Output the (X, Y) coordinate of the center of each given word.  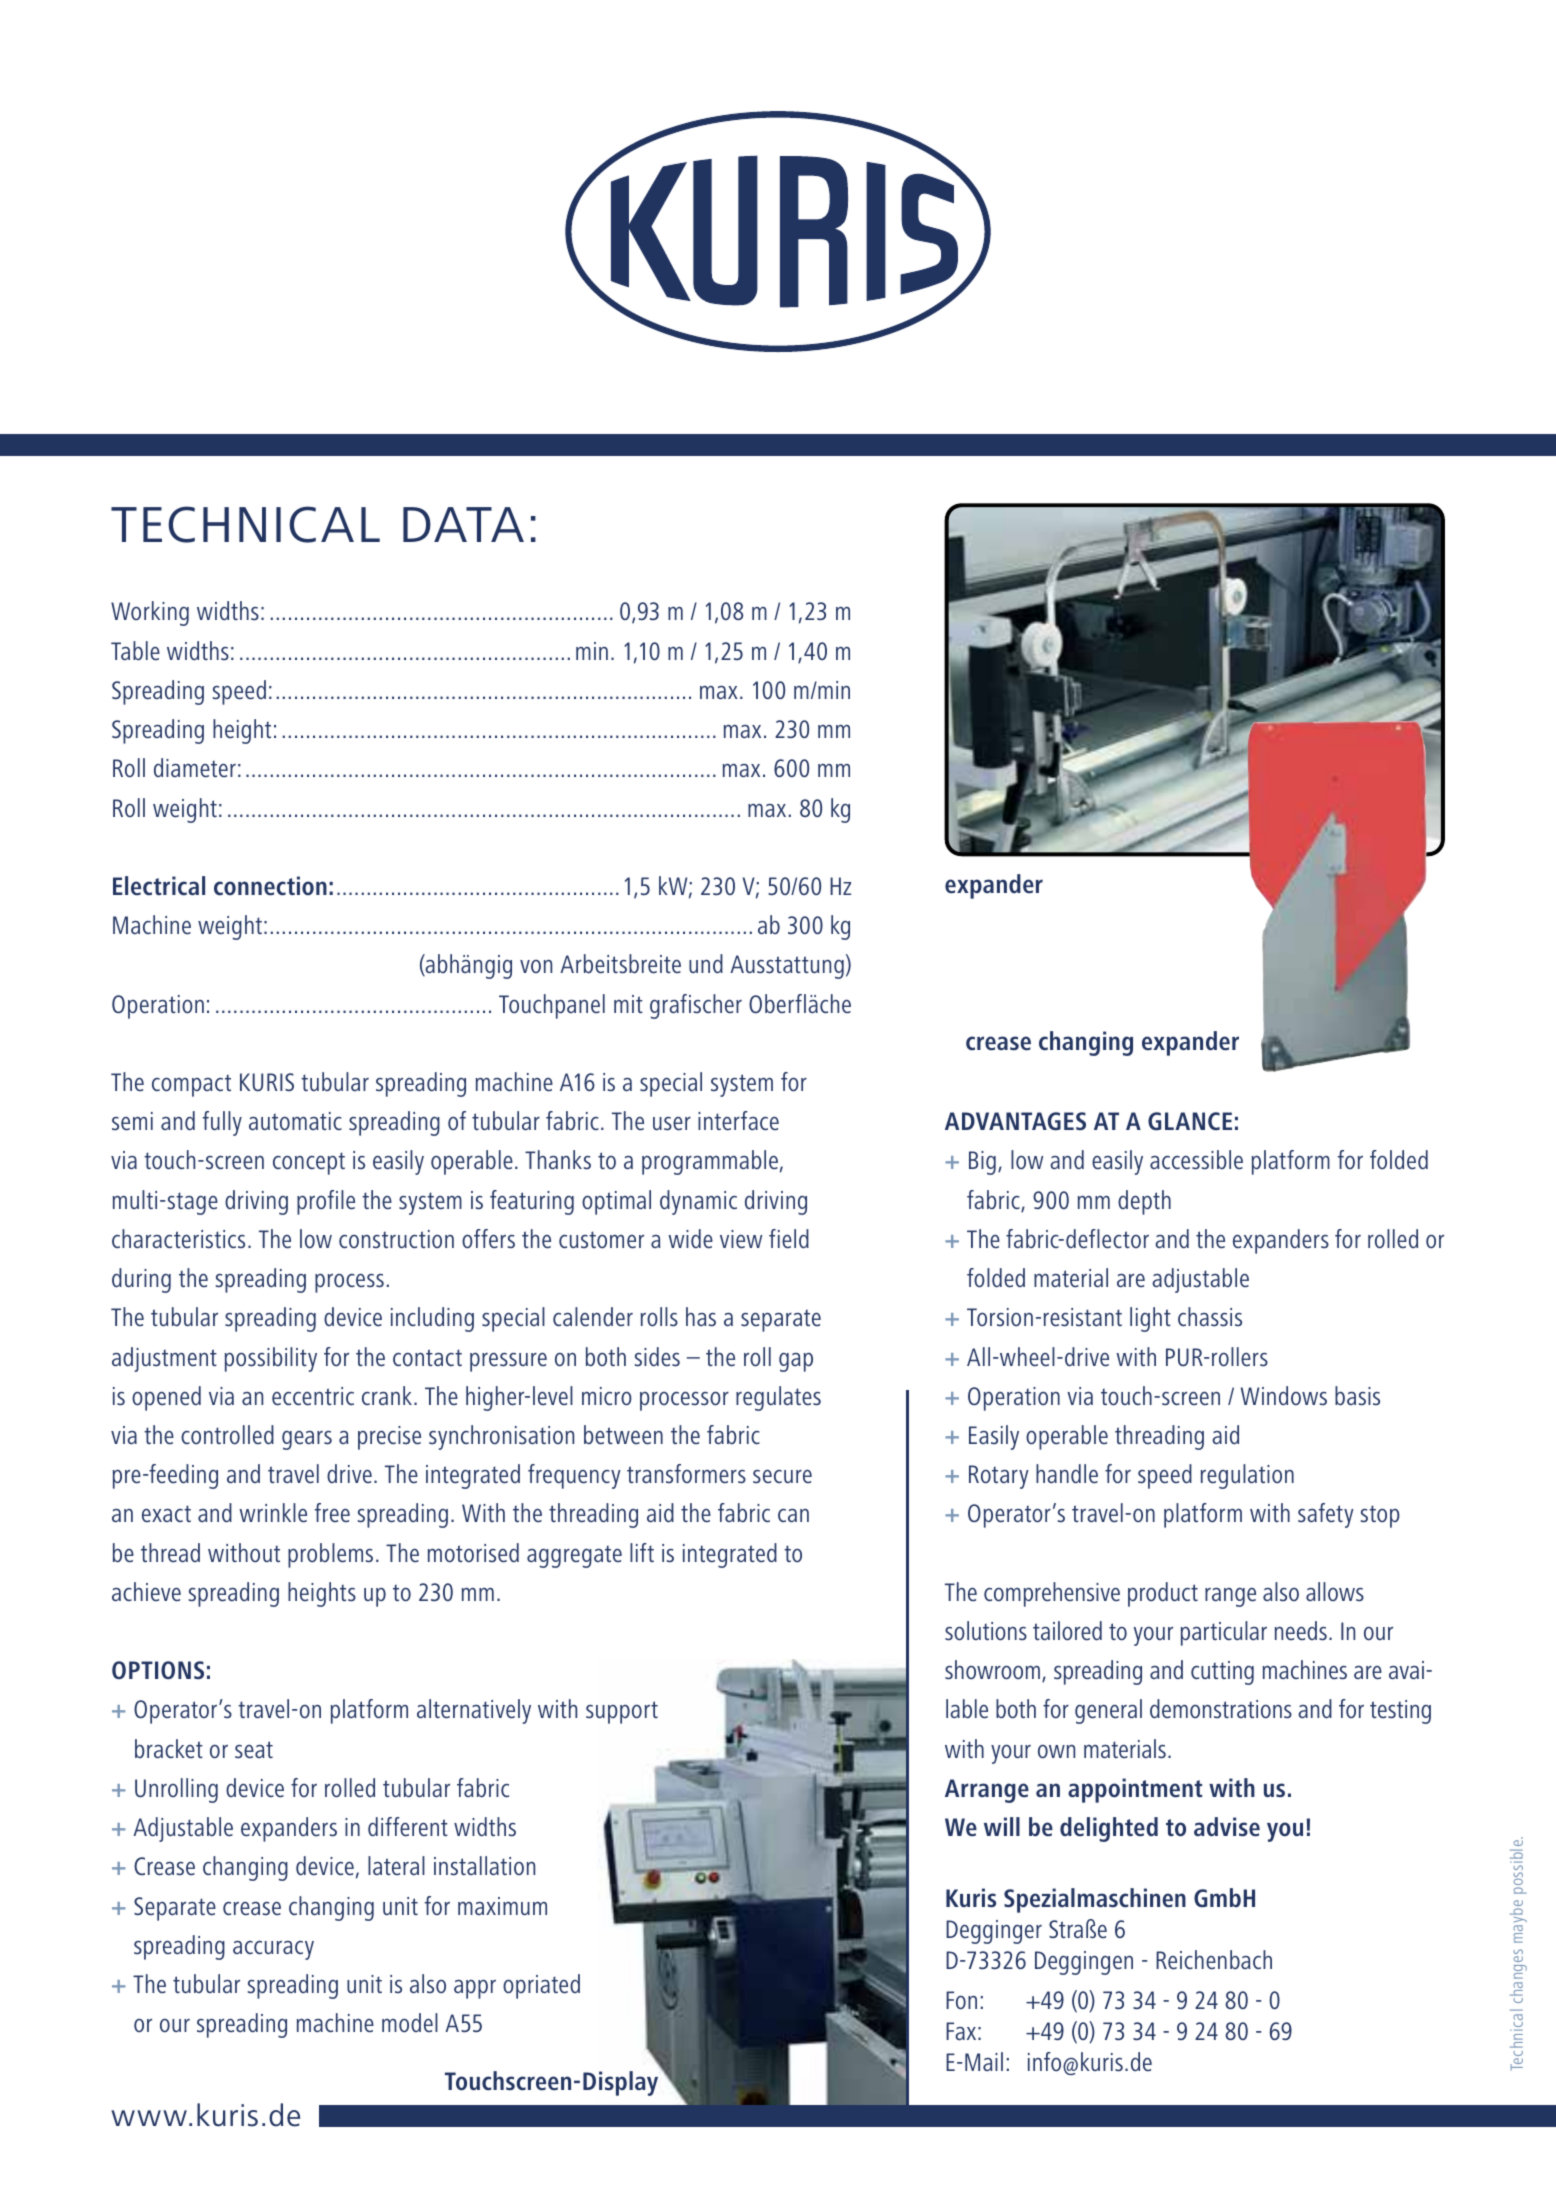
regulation (1247, 1476)
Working (150, 613)
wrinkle (273, 1513)
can (793, 1515)
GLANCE (1190, 1121)
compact (191, 1086)
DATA (463, 524)
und (706, 963)
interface (738, 1121)
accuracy (273, 1950)
